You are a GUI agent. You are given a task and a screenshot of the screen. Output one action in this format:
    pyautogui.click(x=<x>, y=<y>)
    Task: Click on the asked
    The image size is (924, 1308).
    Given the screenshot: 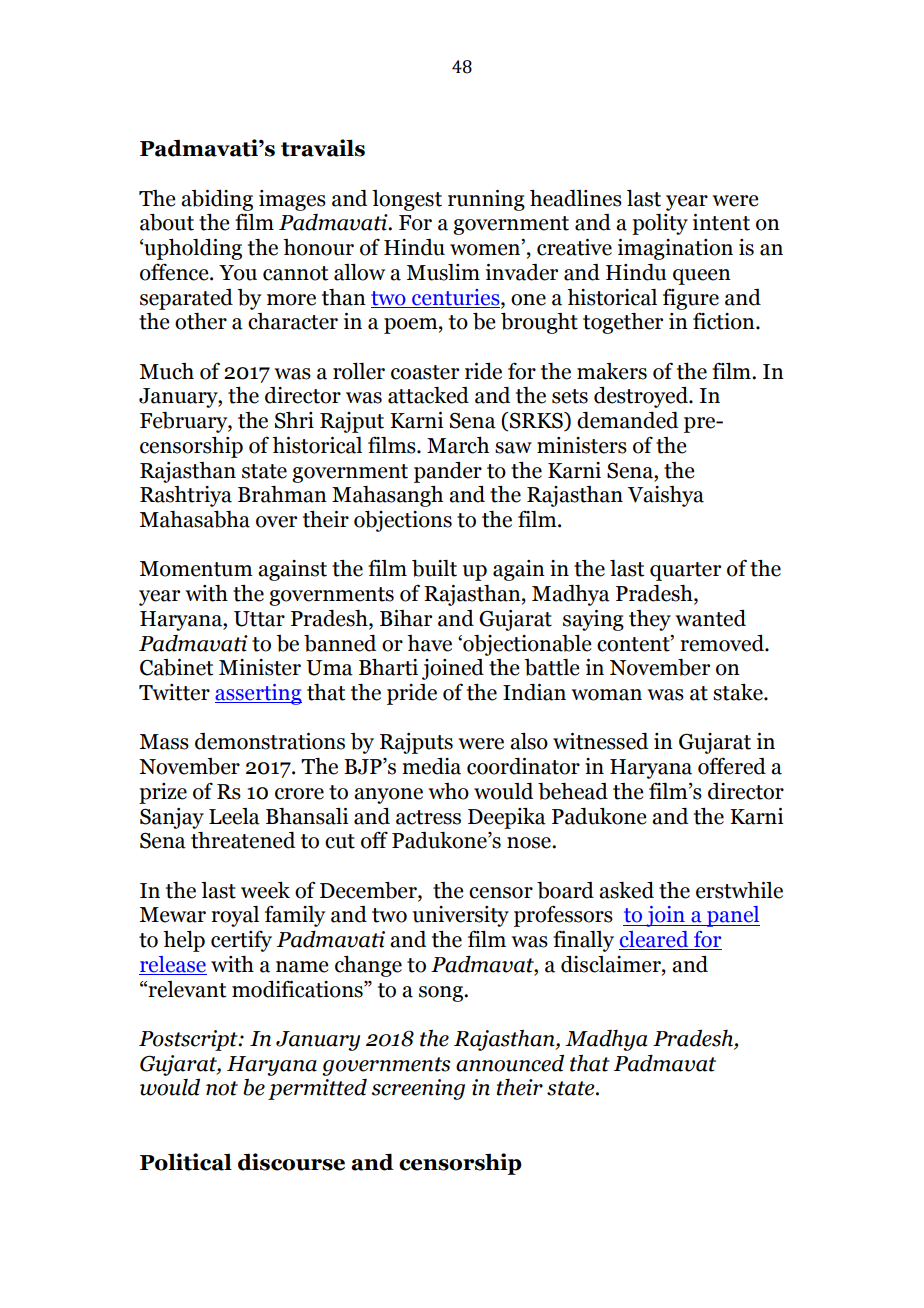 What is the action you would take?
    pyautogui.click(x=626, y=890)
